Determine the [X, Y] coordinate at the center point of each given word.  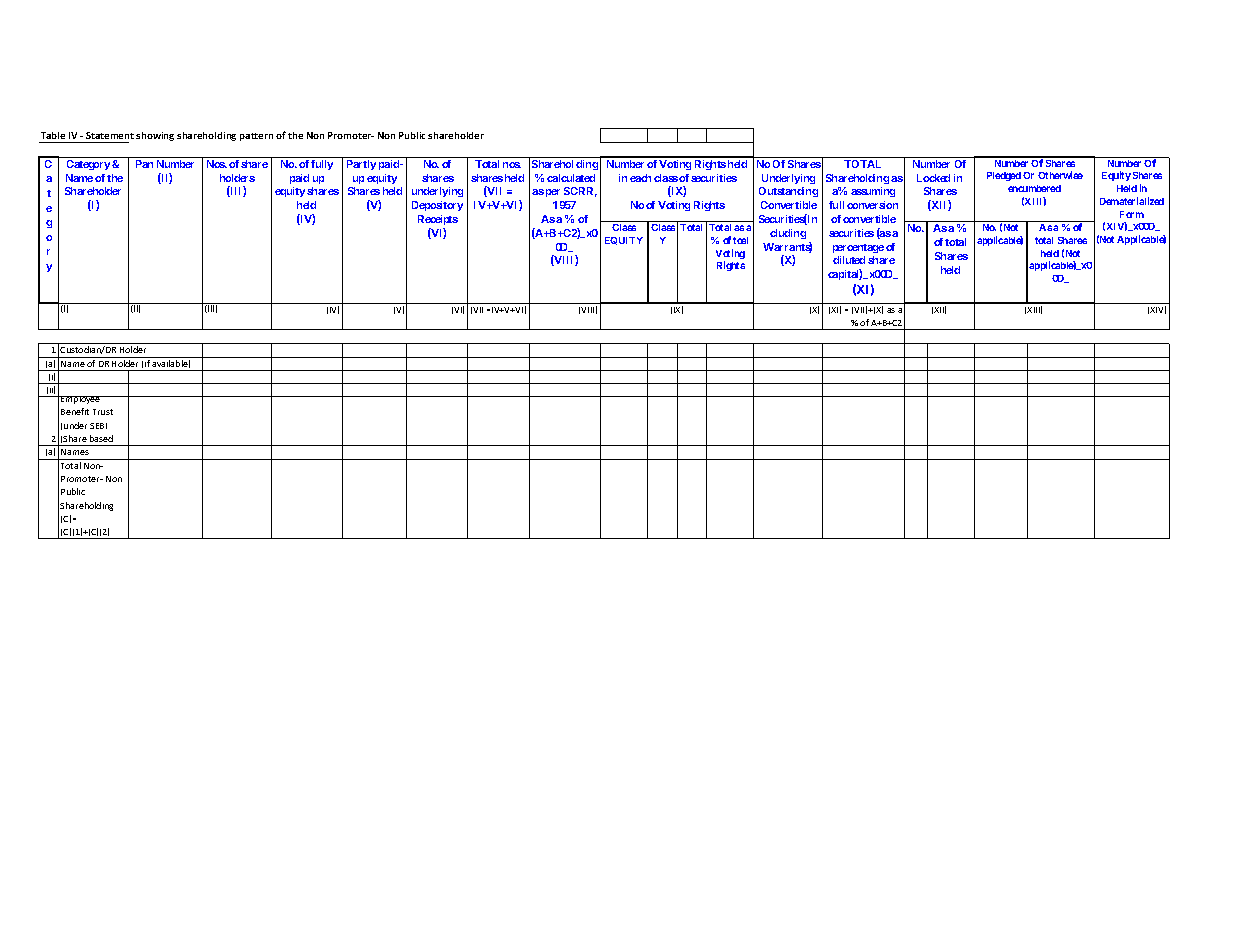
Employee [81, 400]
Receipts [438, 220]
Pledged [1004, 176]
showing [155, 136]
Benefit [75, 411]
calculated [571, 178]
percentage [858, 248]
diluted [849, 260]
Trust [103, 412]
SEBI [98, 426]
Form [1132, 214]
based [101, 438]
